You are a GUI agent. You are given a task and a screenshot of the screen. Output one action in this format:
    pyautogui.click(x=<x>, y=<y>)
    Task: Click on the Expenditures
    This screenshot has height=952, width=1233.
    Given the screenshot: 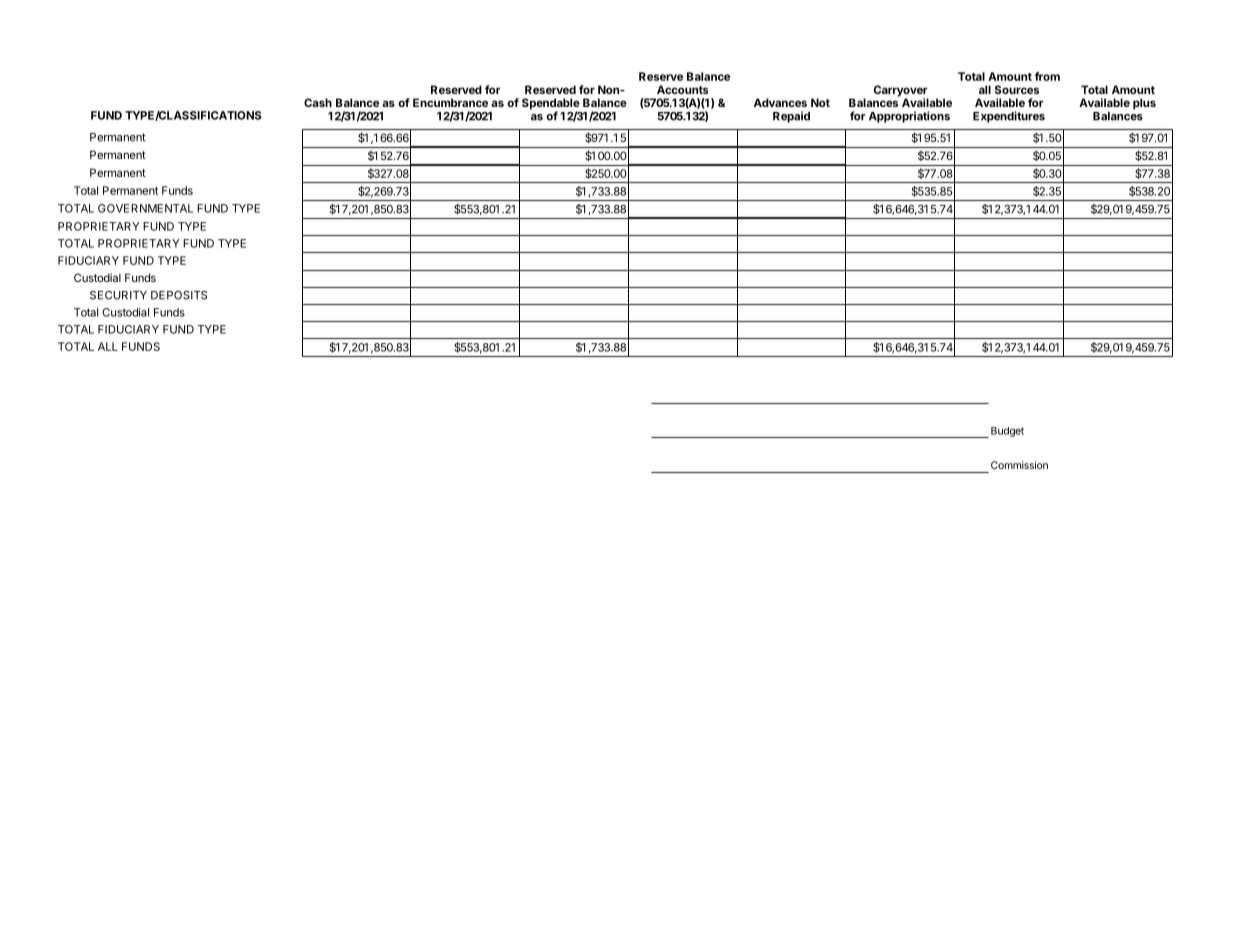 What is the action you would take?
    pyautogui.click(x=1009, y=117)
